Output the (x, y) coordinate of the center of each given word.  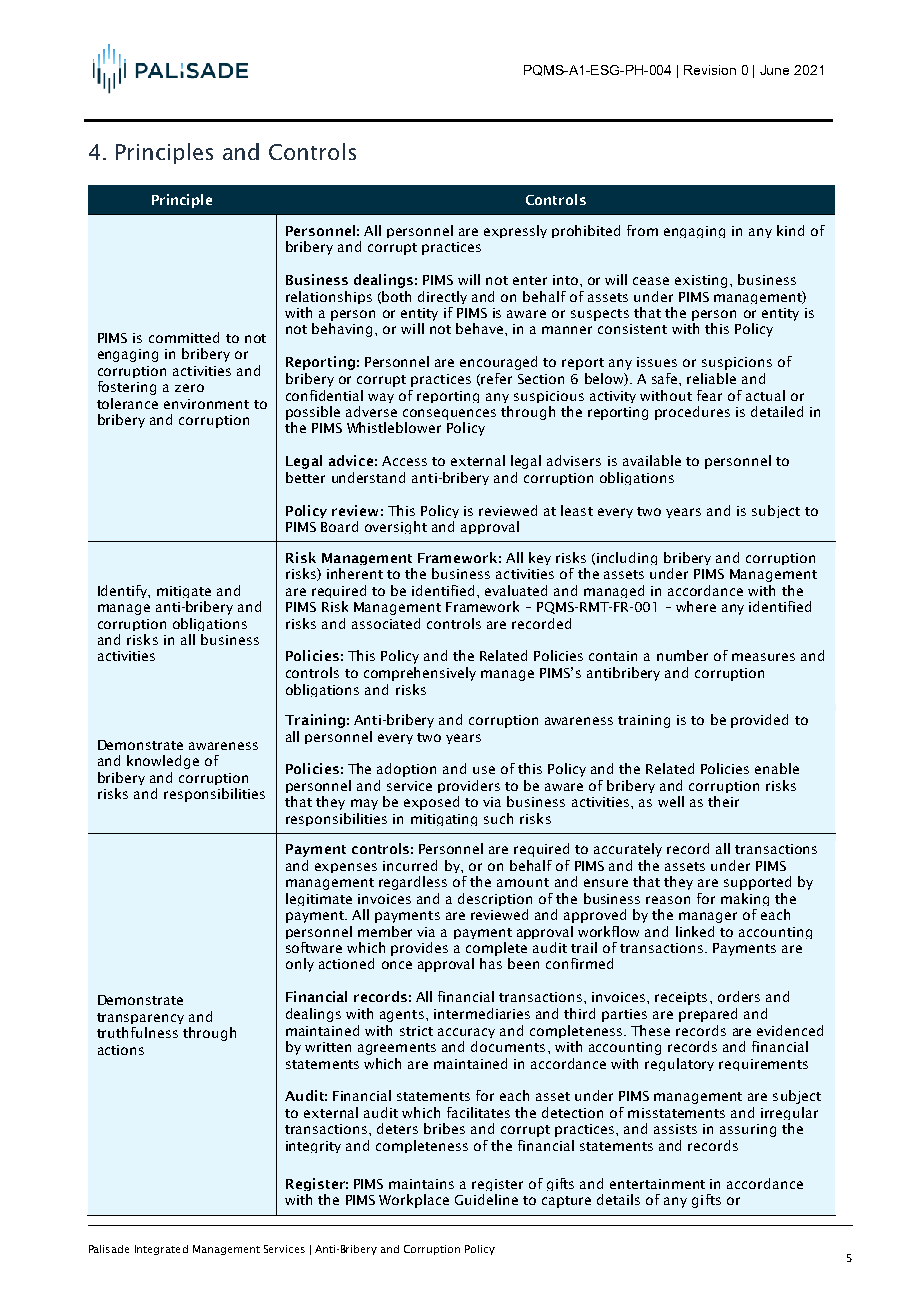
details (618, 1199)
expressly (515, 231)
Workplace (414, 1201)
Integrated (161, 1250)
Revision (710, 70)
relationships (329, 297)
